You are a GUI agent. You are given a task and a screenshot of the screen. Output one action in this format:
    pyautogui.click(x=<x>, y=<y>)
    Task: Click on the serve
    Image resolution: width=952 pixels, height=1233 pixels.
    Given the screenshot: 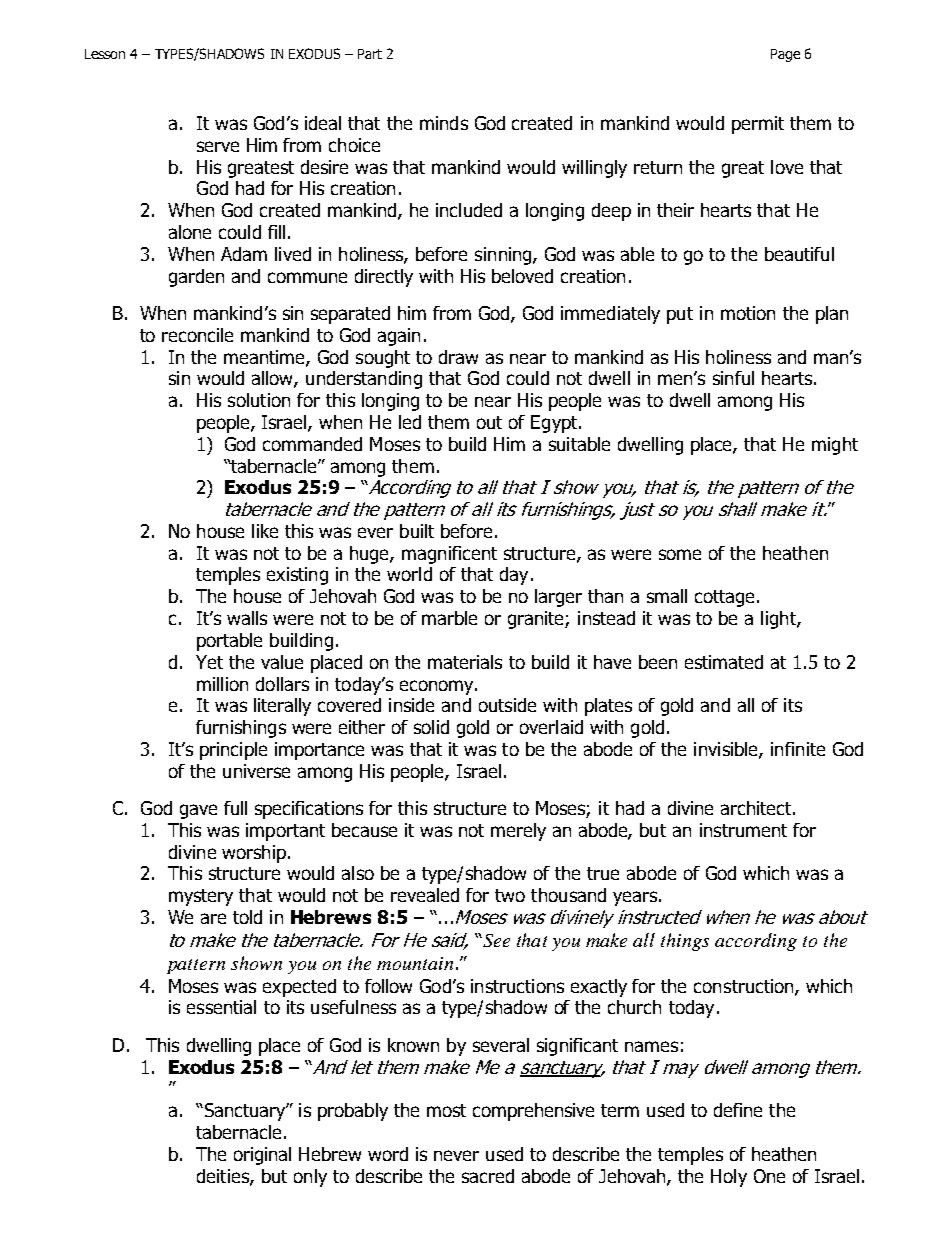 What is the action you would take?
    pyautogui.click(x=218, y=146)
